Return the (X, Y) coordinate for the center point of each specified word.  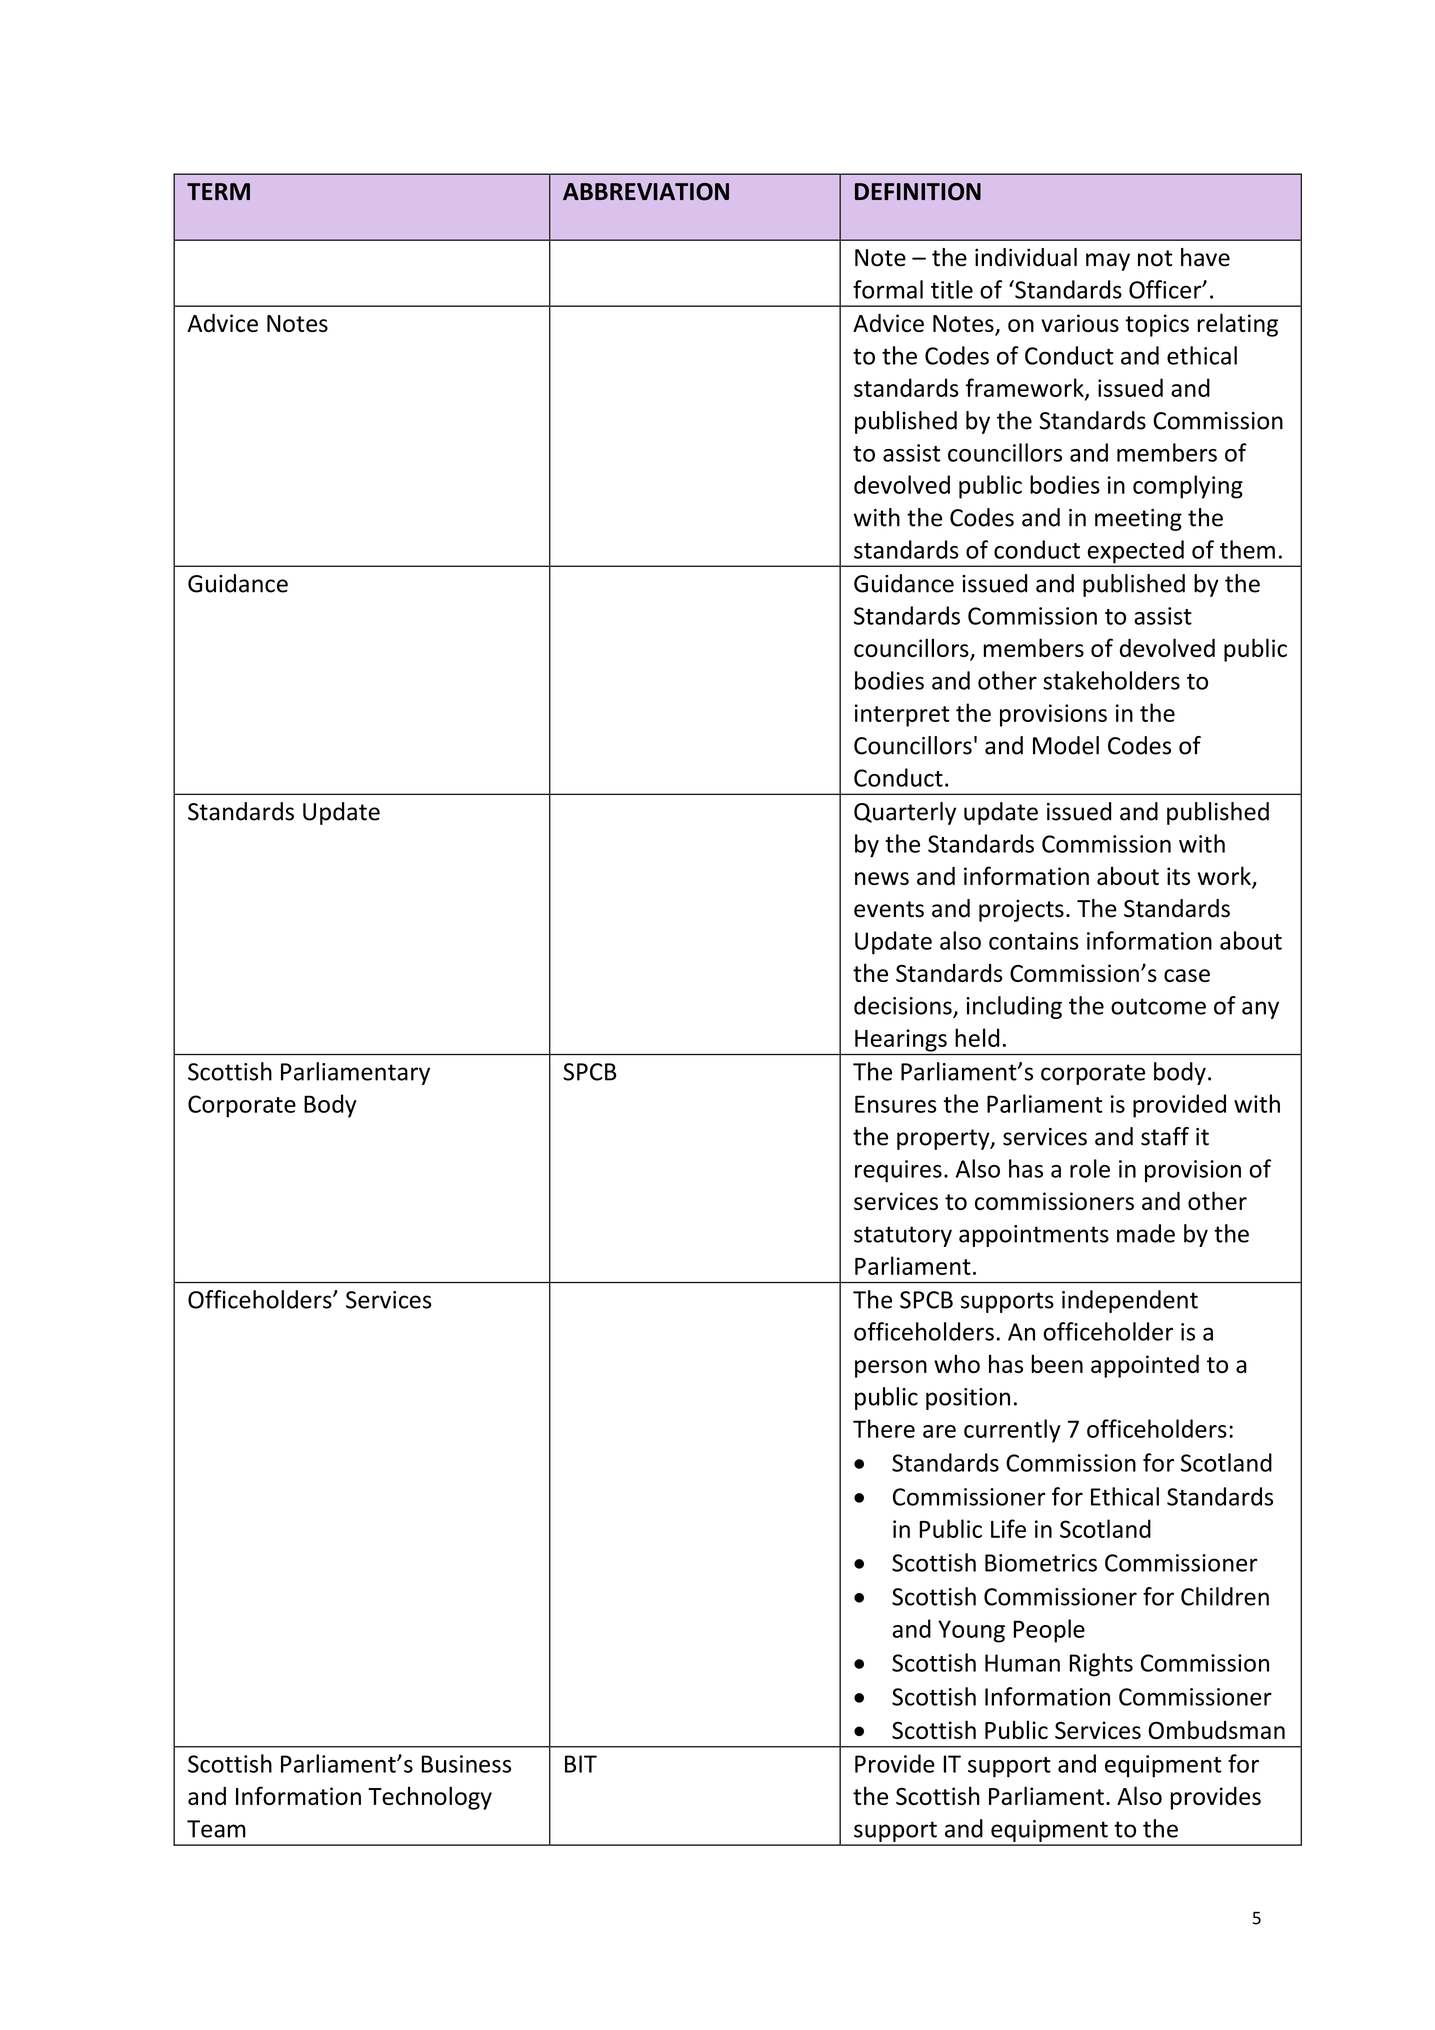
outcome (1158, 1006)
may (1108, 262)
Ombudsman (1216, 1729)
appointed (1145, 1366)
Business (466, 1764)
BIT (581, 1764)
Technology (430, 1798)
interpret (902, 715)
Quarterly (905, 813)
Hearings (901, 1040)
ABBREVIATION (646, 192)
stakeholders (1111, 680)
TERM (218, 191)
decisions (904, 1006)
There (884, 1428)
